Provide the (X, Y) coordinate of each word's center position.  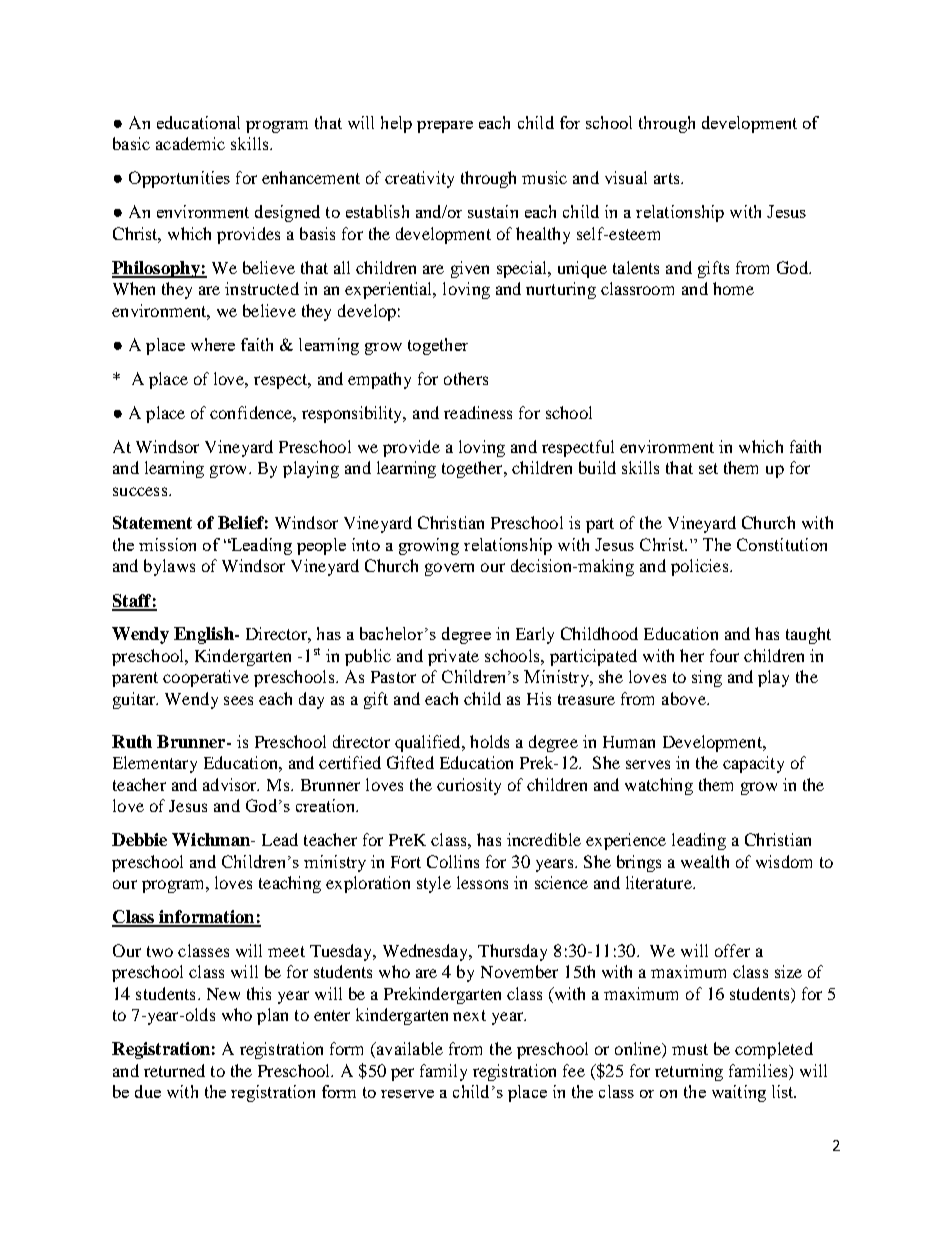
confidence (252, 412)
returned (174, 1070)
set (708, 468)
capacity (753, 764)
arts (668, 178)
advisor (231, 784)
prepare (445, 127)
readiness (478, 412)
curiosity (469, 786)
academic (190, 143)
